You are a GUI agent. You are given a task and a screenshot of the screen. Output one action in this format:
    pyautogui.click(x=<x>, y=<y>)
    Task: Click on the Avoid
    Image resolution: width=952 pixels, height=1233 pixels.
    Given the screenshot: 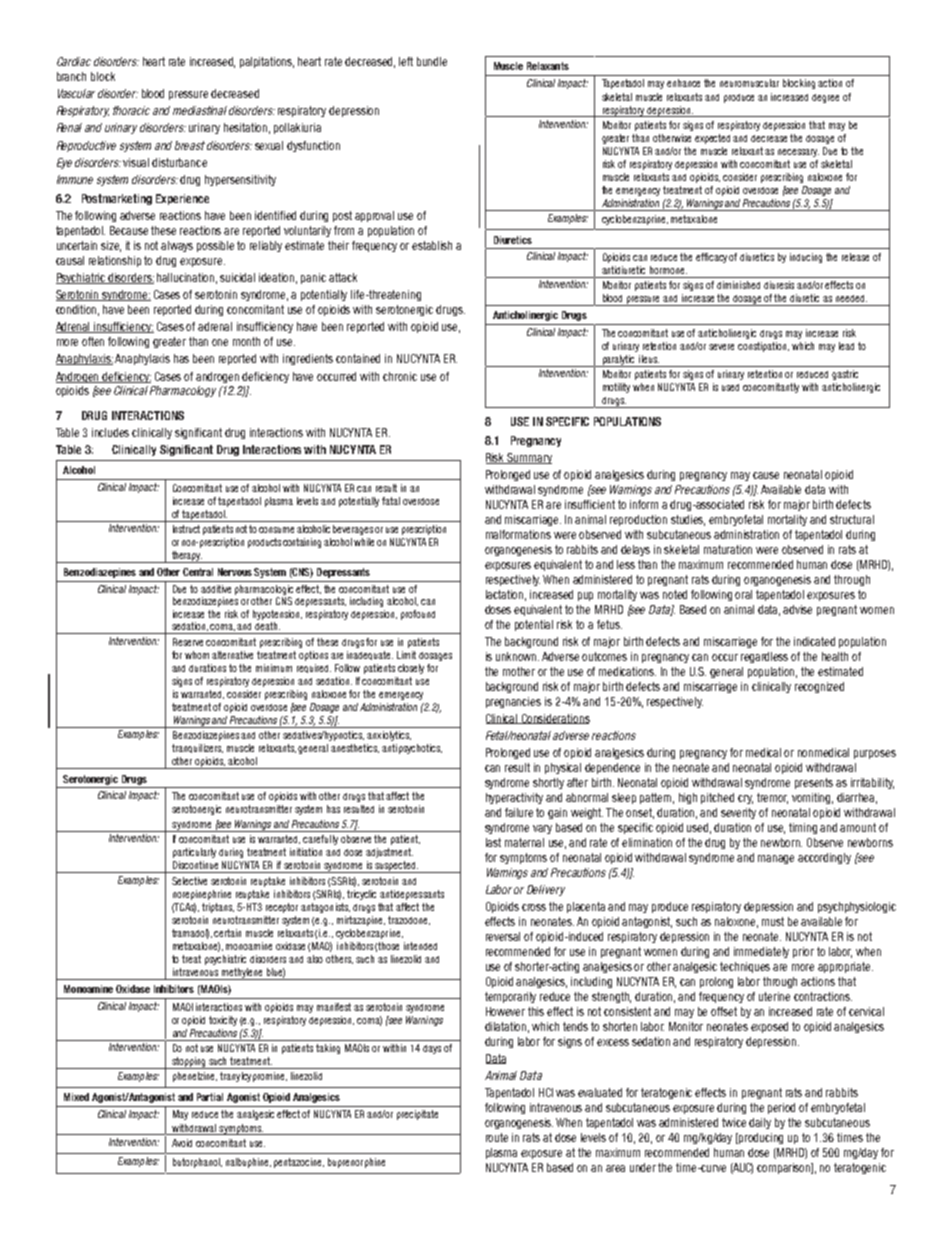 What is the action you would take?
    pyautogui.click(x=182, y=1143)
